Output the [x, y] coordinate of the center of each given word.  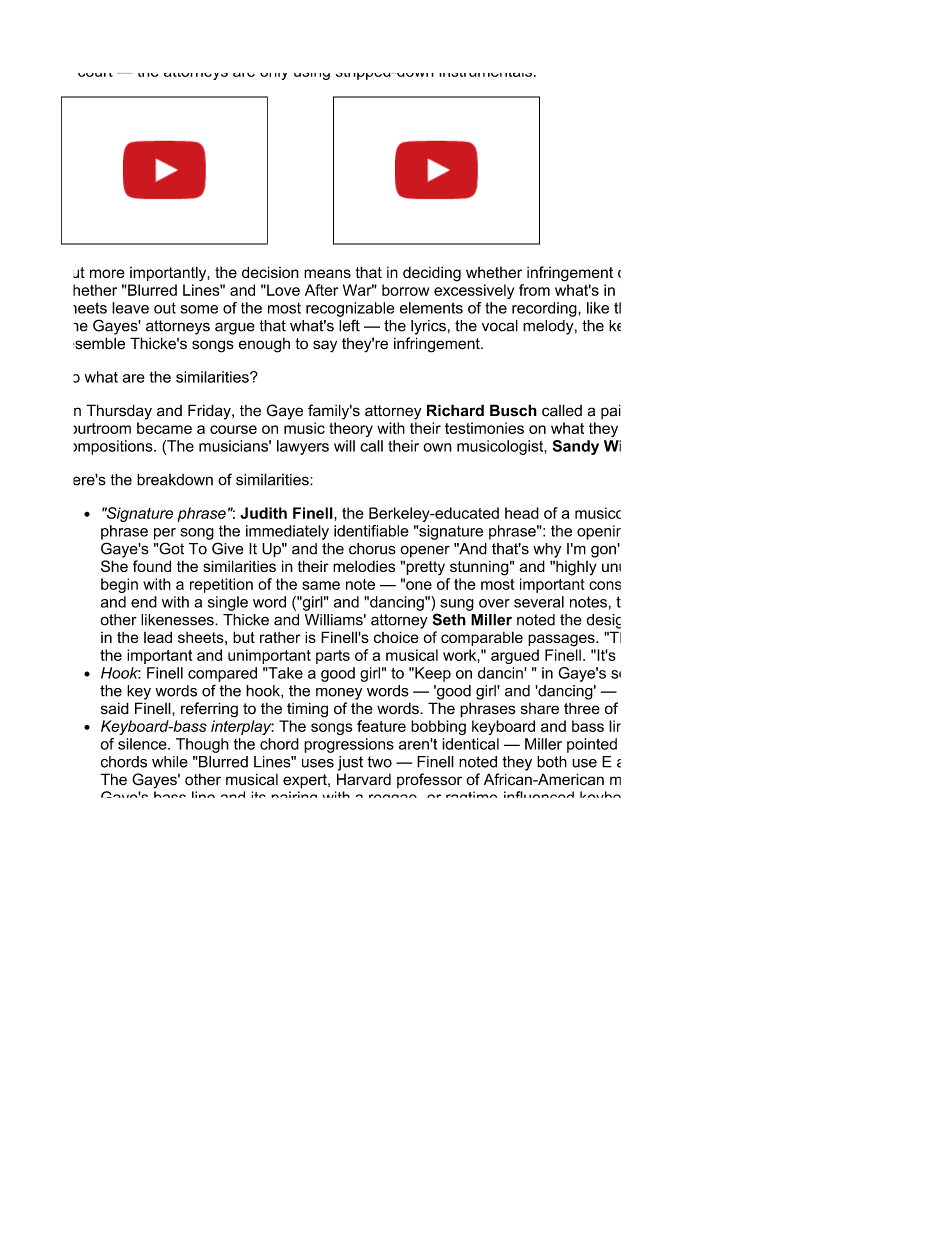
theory [351, 429]
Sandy [576, 447]
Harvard [364, 779]
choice [396, 637]
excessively [474, 291]
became [164, 428]
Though [202, 745]
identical [470, 744]
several [539, 602]
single [228, 603]
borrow [405, 290]
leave [130, 308]
